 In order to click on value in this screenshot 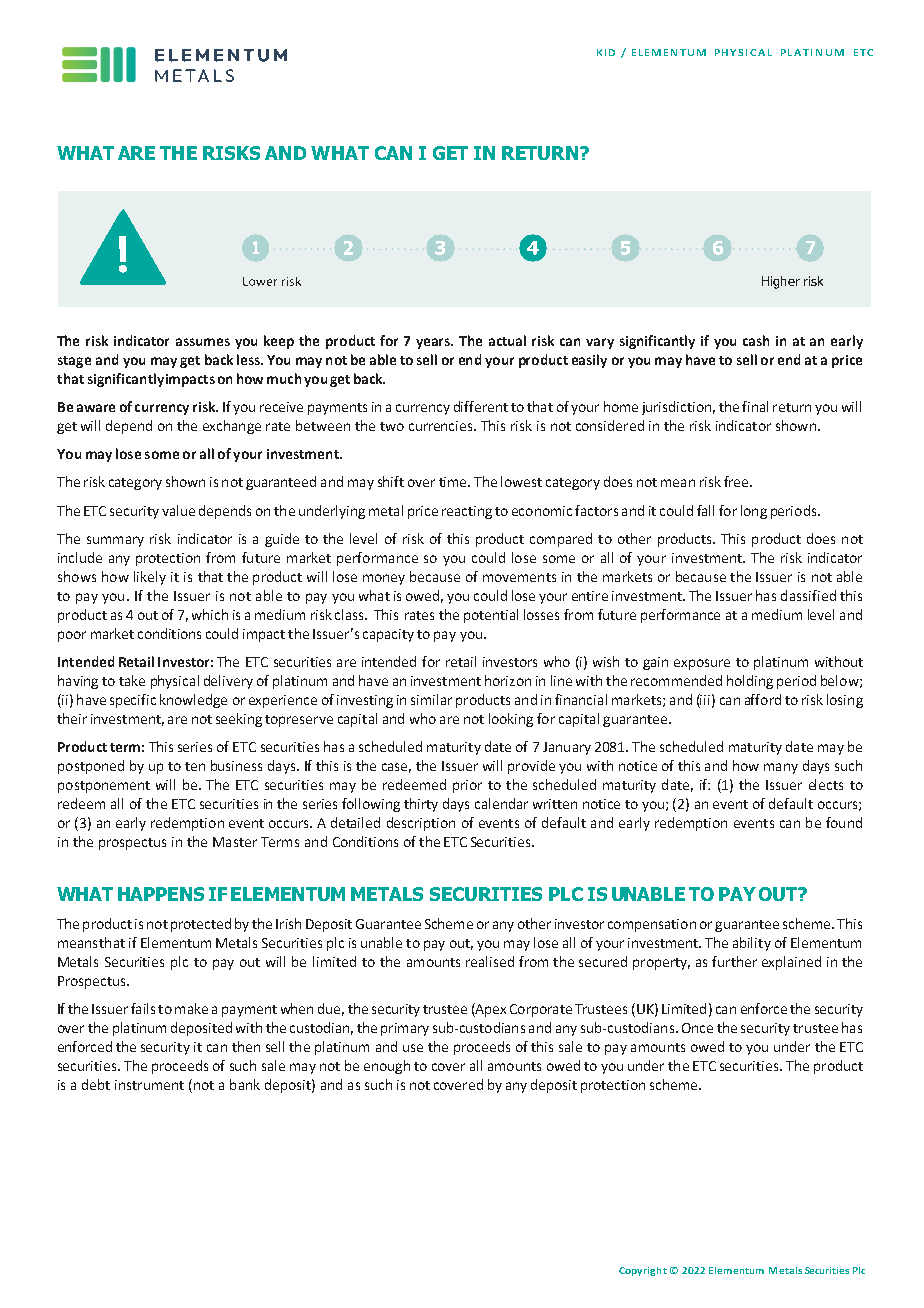, I will do `click(178, 510)`.
